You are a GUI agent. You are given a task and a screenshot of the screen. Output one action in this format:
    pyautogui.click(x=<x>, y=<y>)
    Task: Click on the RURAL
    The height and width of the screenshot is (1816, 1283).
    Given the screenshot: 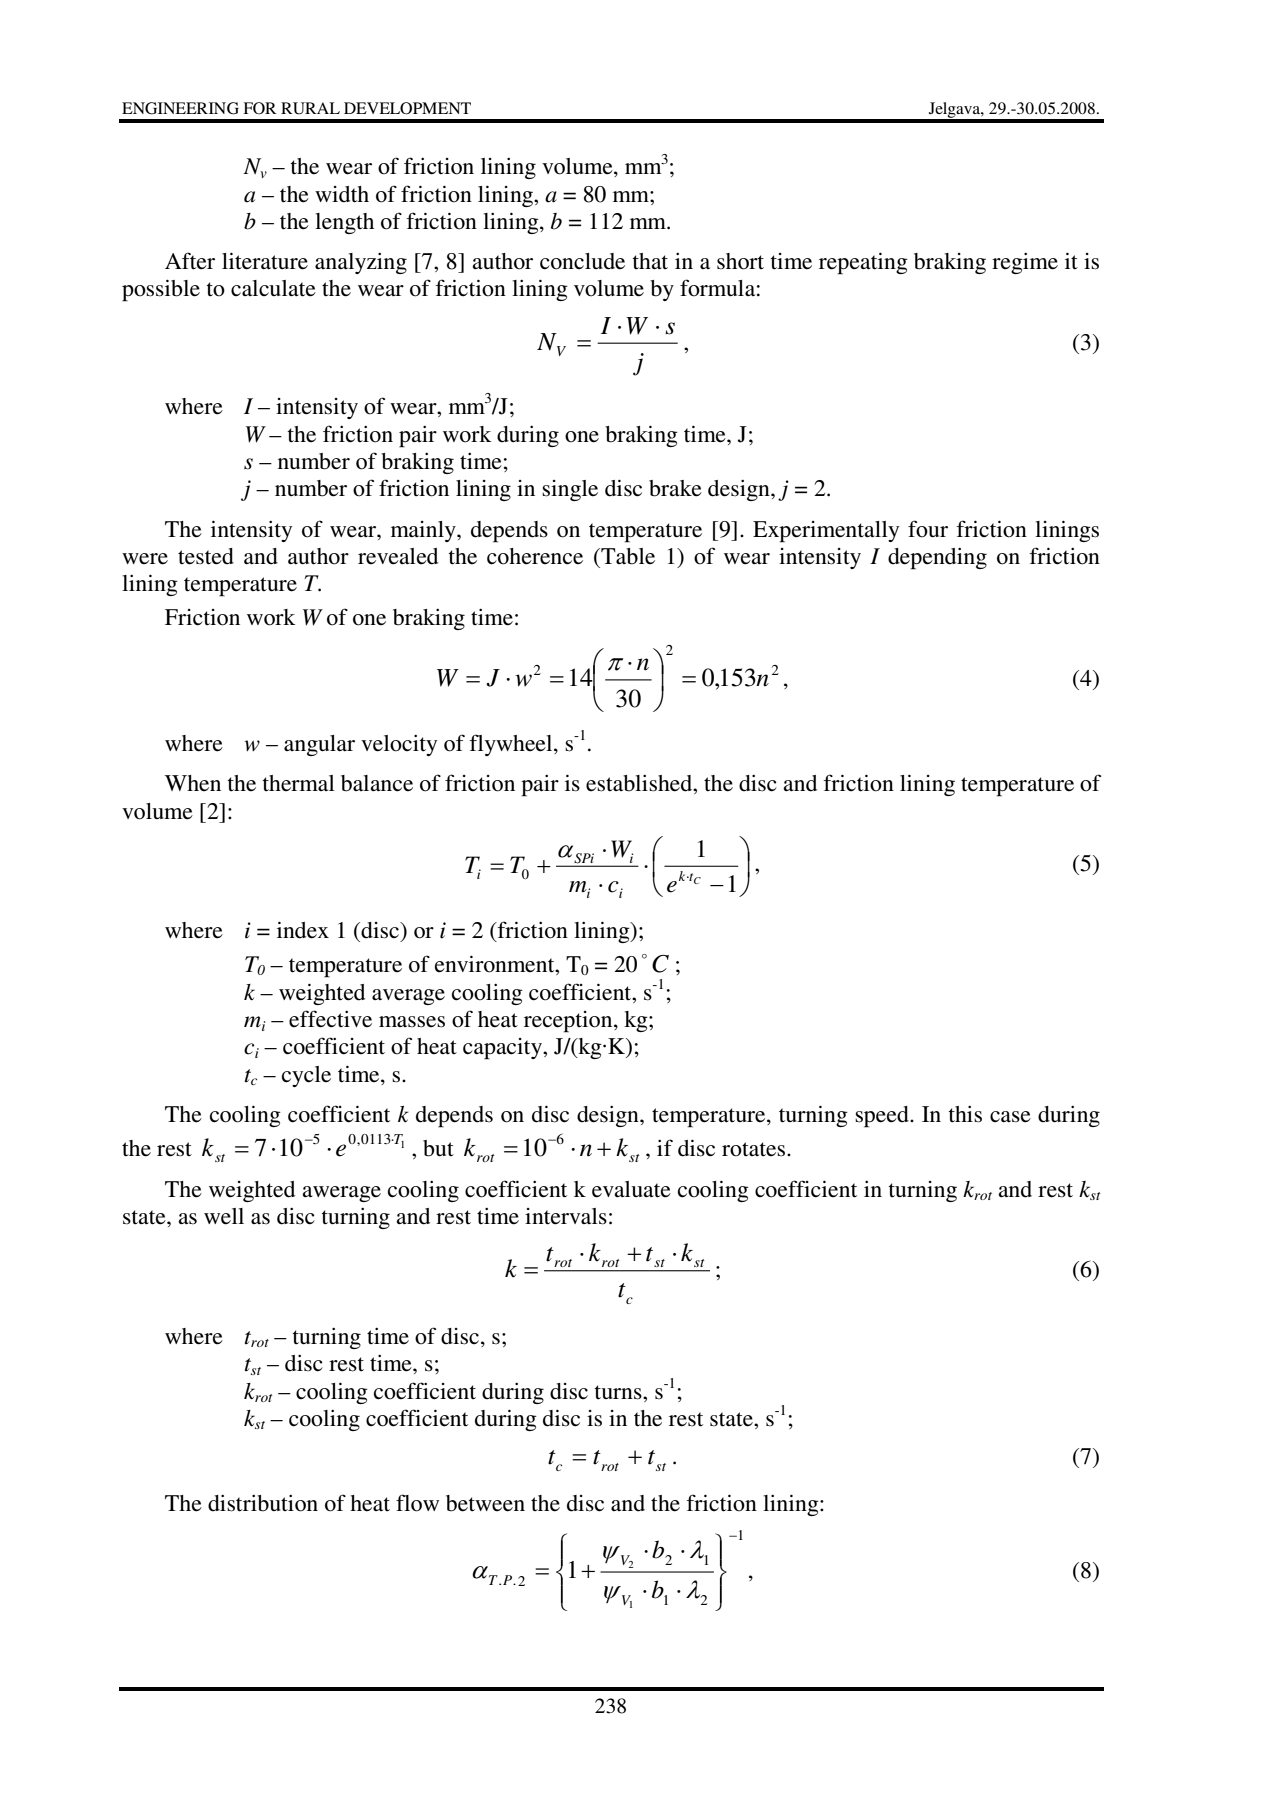 What is the action you would take?
    pyautogui.click(x=310, y=108)
